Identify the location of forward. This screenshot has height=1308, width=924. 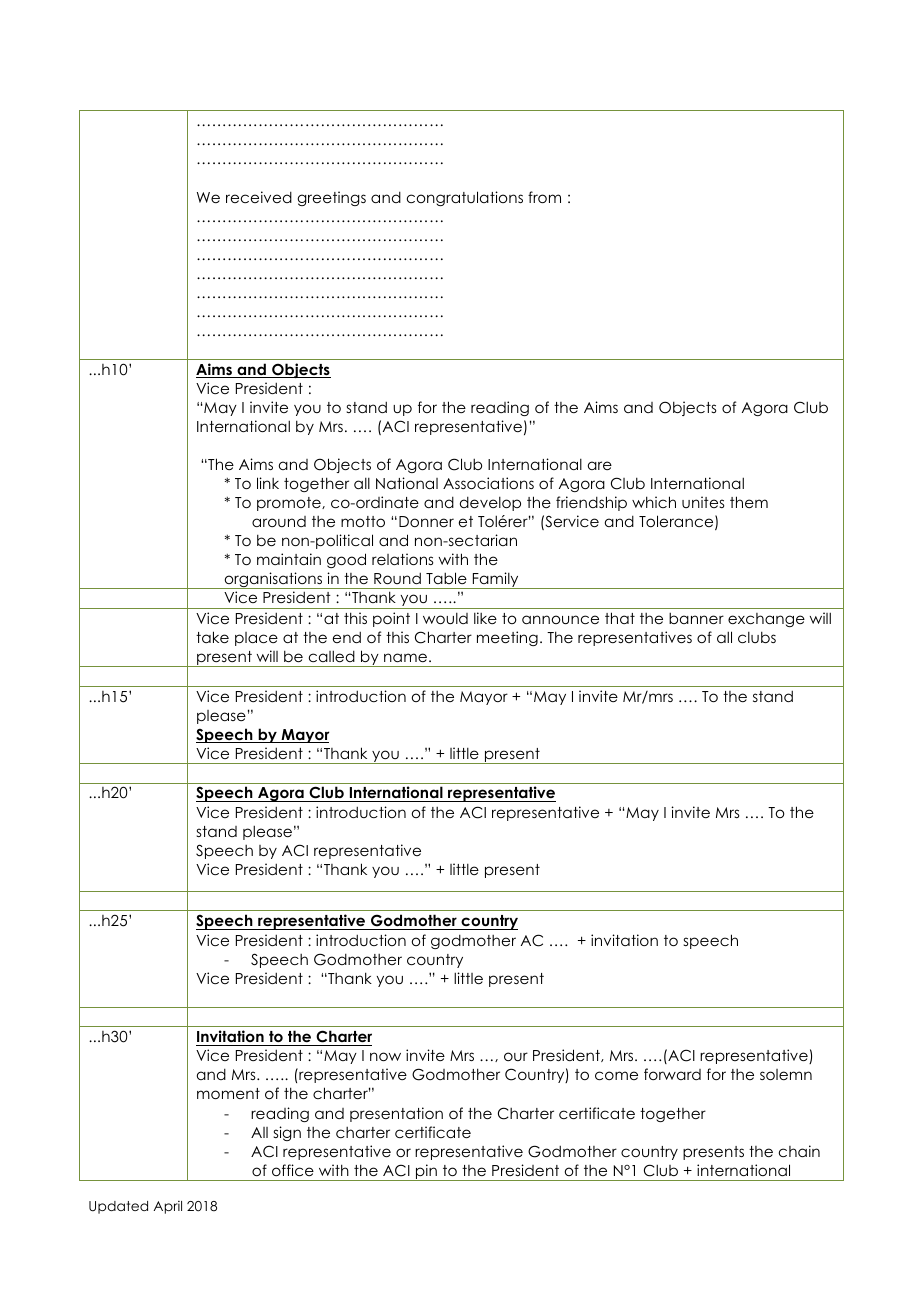
(672, 1074).
